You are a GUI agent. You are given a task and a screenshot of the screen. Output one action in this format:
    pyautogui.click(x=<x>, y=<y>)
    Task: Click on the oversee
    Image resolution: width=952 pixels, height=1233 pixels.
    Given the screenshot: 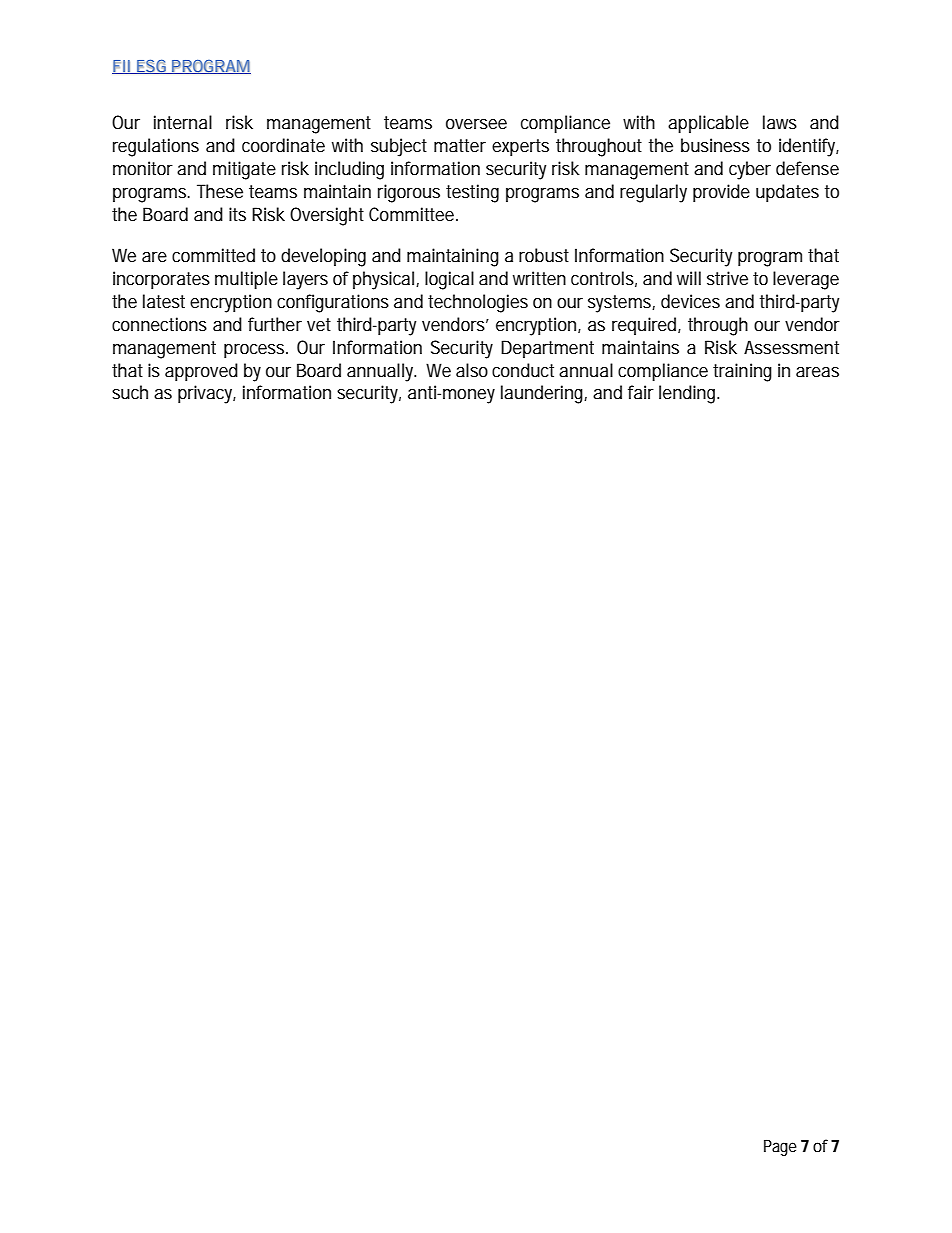 What is the action you would take?
    pyautogui.click(x=476, y=124)
